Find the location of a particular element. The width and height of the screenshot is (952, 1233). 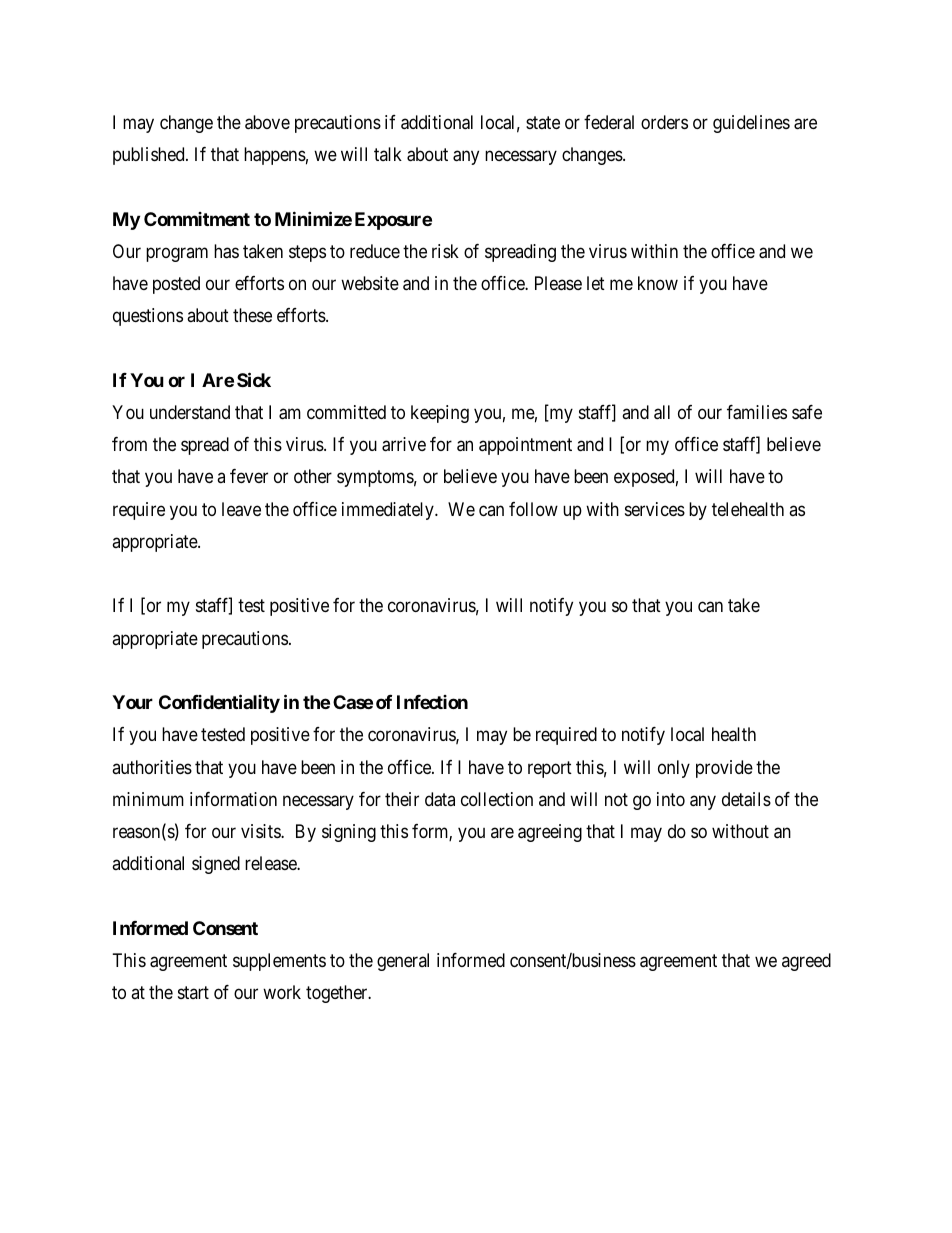

talk is located at coordinates (388, 154).
